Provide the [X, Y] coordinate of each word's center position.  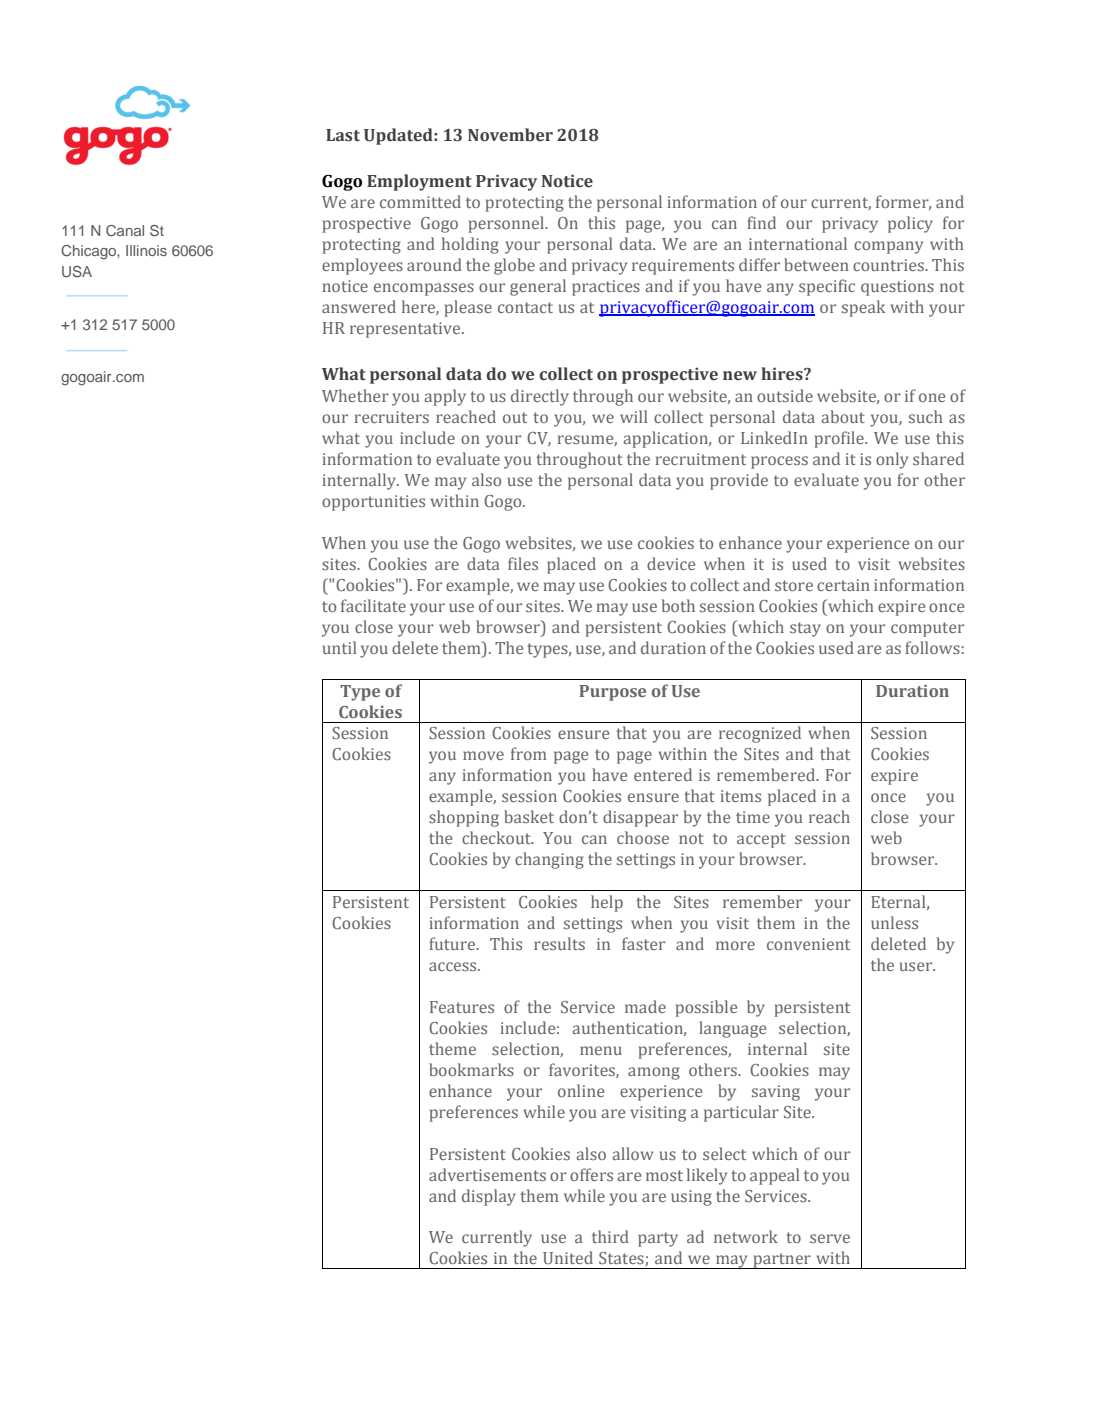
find [761, 222]
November [510, 135]
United [568, 1257]
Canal [125, 231]
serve [830, 1238]
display [489, 1197]
